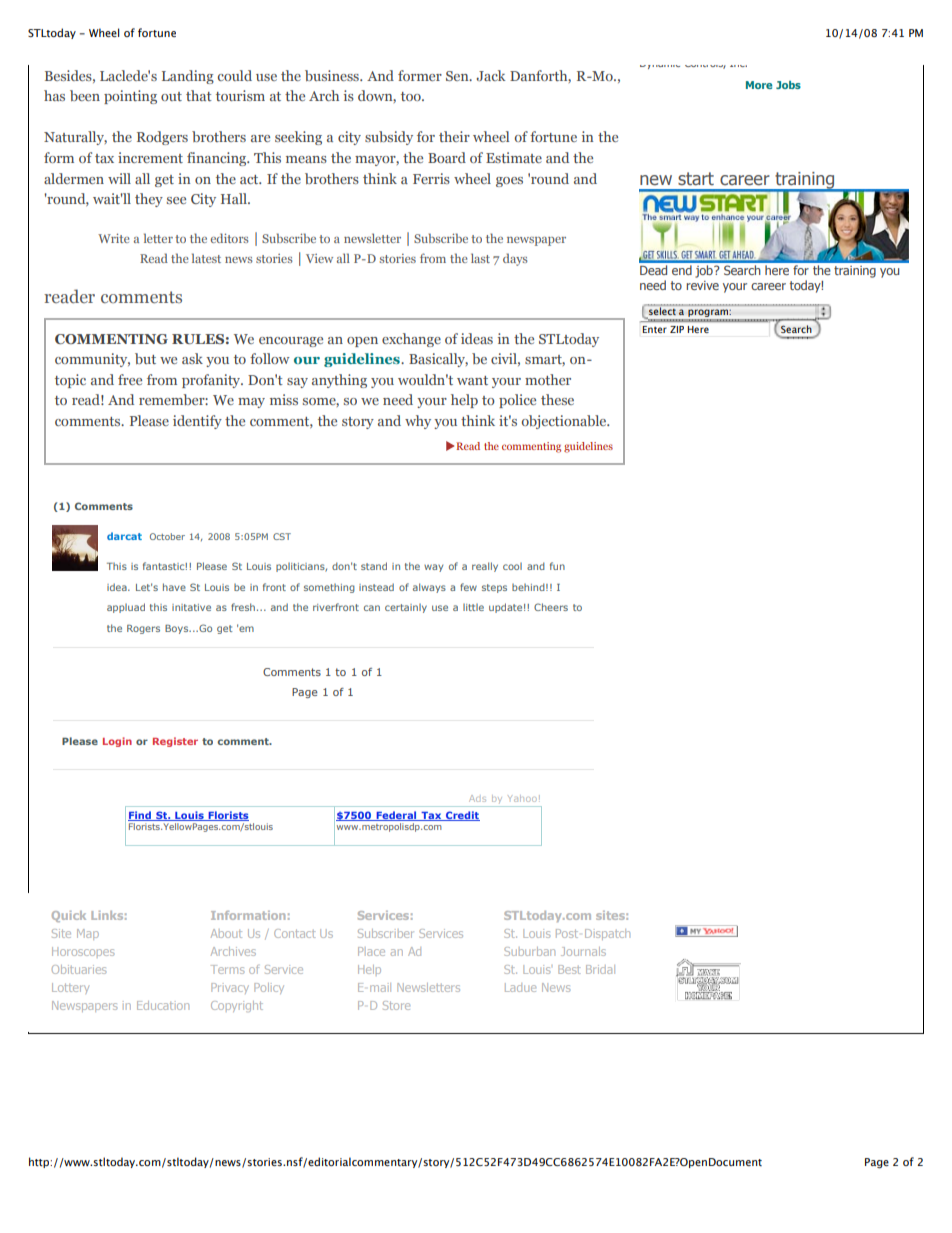  Describe the element at coordinates (759, 85) in the screenshot. I see `More` at that location.
